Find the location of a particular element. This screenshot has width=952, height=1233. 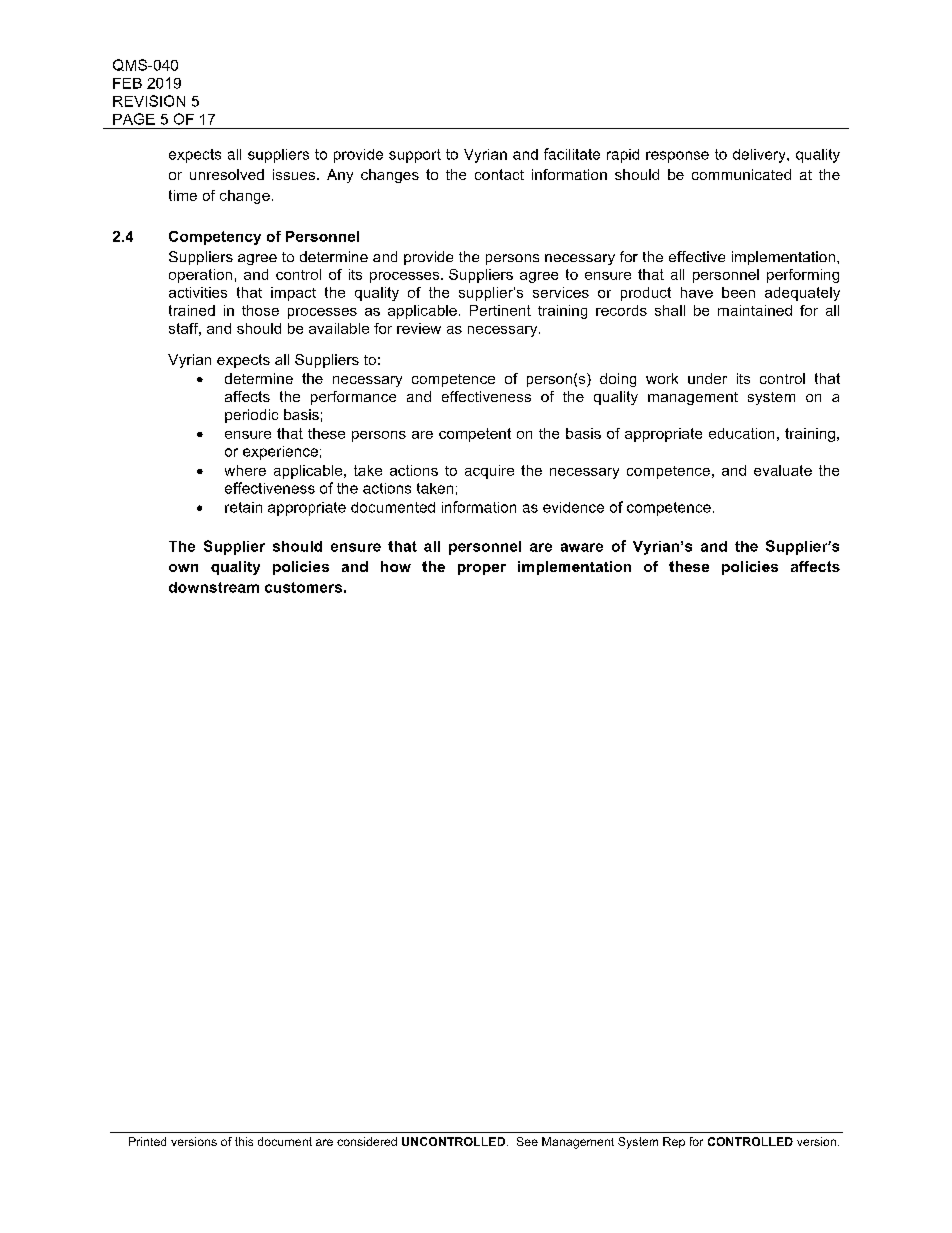

support is located at coordinates (415, 156).
